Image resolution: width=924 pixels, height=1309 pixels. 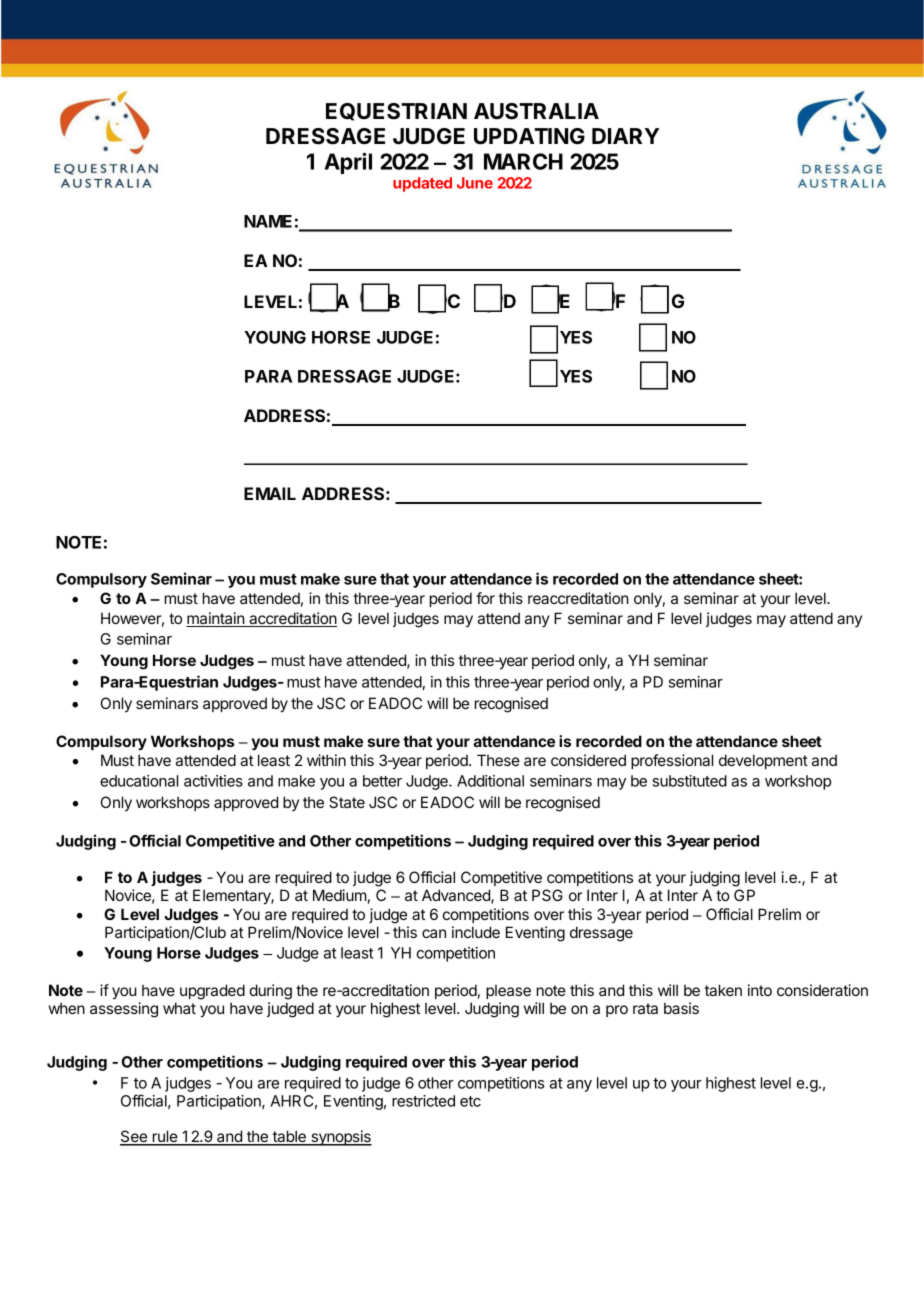 I want to click on NAME, so click(x=268, y=221).
